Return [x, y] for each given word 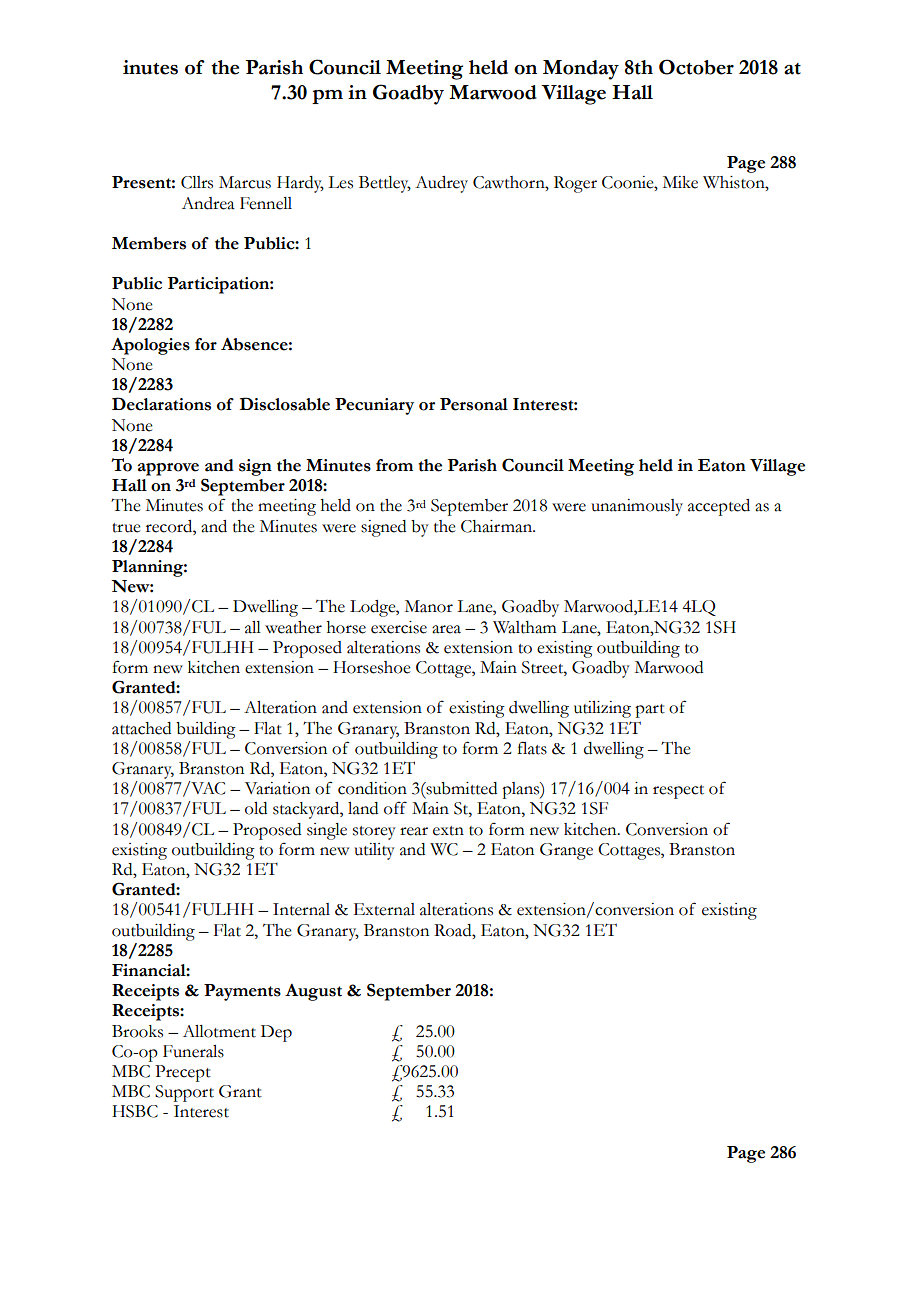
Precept [183, 1073]
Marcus [245, 182]
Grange [566, 851]
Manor [429, 606]
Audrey [441, 184]
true [126, 528]
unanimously [637, 507]
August [313, 992]
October [696, 67]
